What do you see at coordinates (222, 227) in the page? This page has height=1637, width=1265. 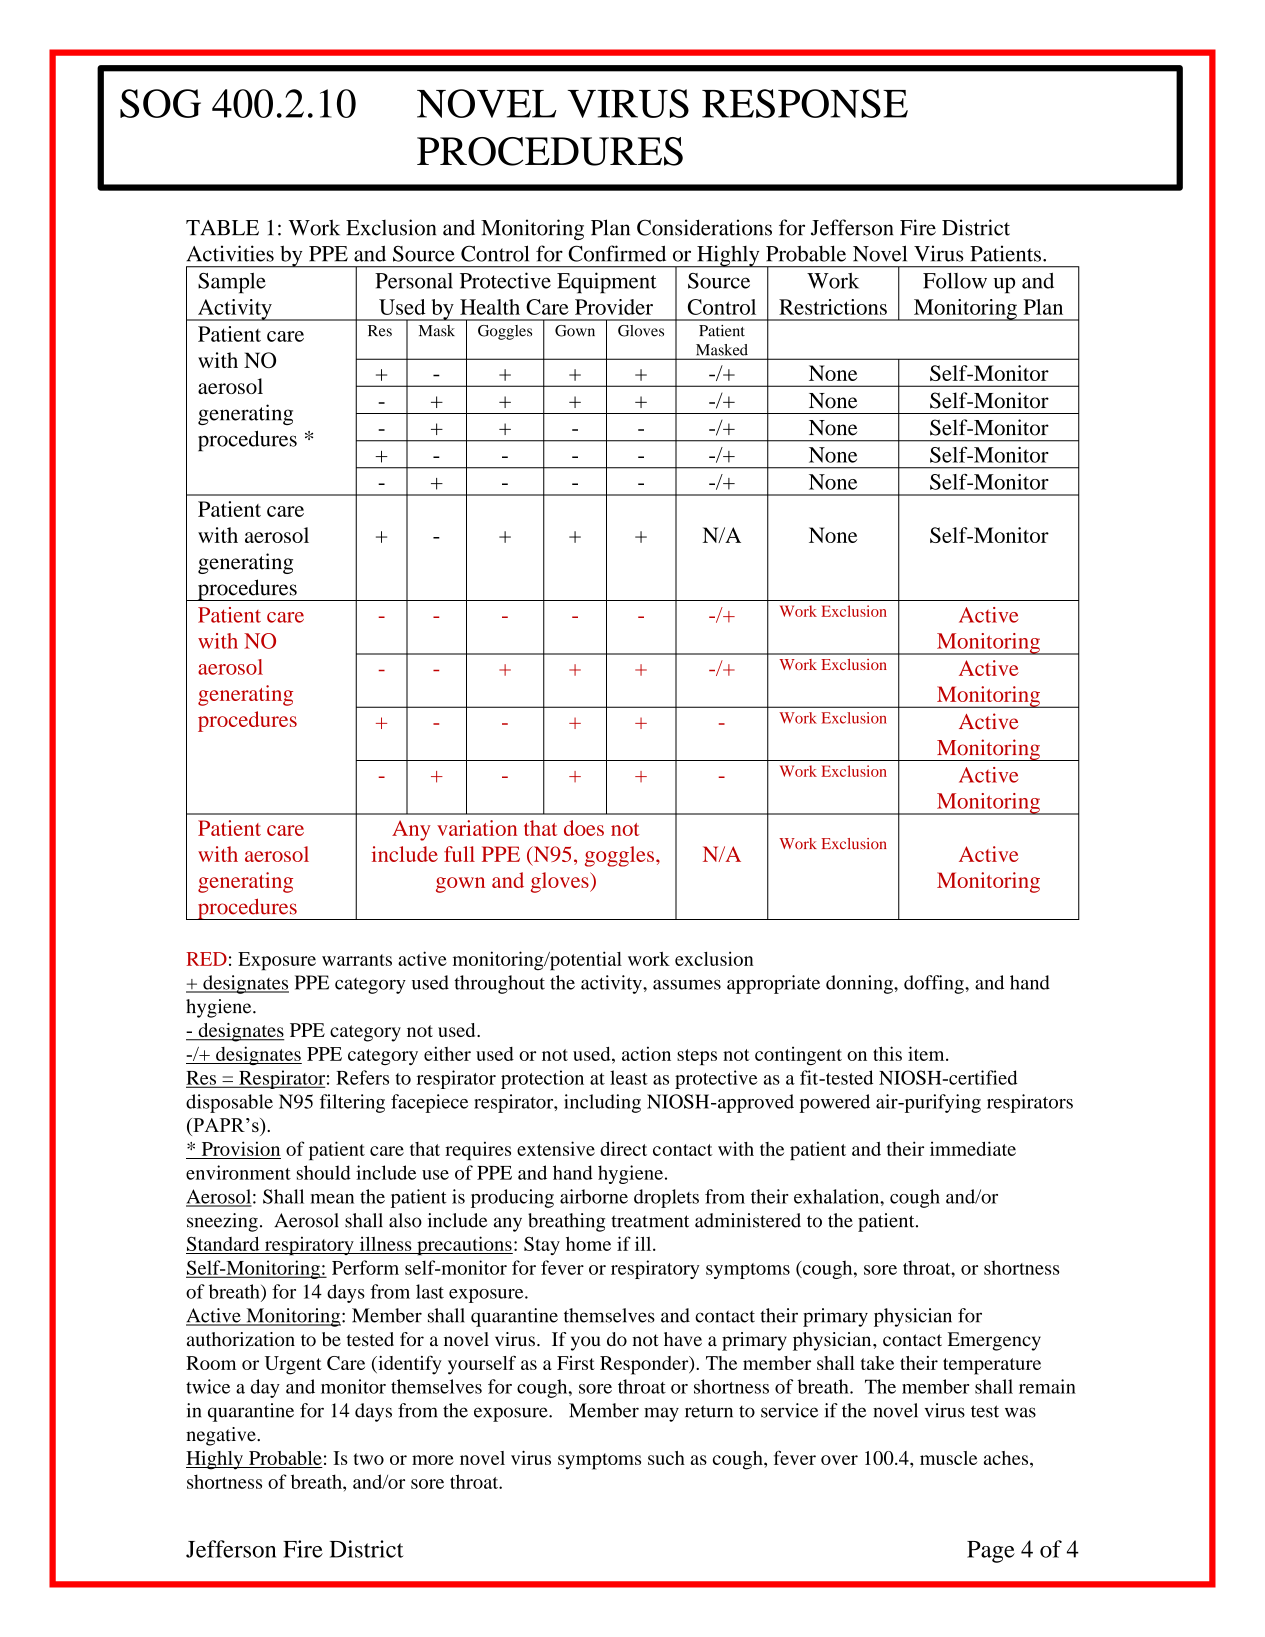 I see `TABLE` at bounding box center [222, 227].
